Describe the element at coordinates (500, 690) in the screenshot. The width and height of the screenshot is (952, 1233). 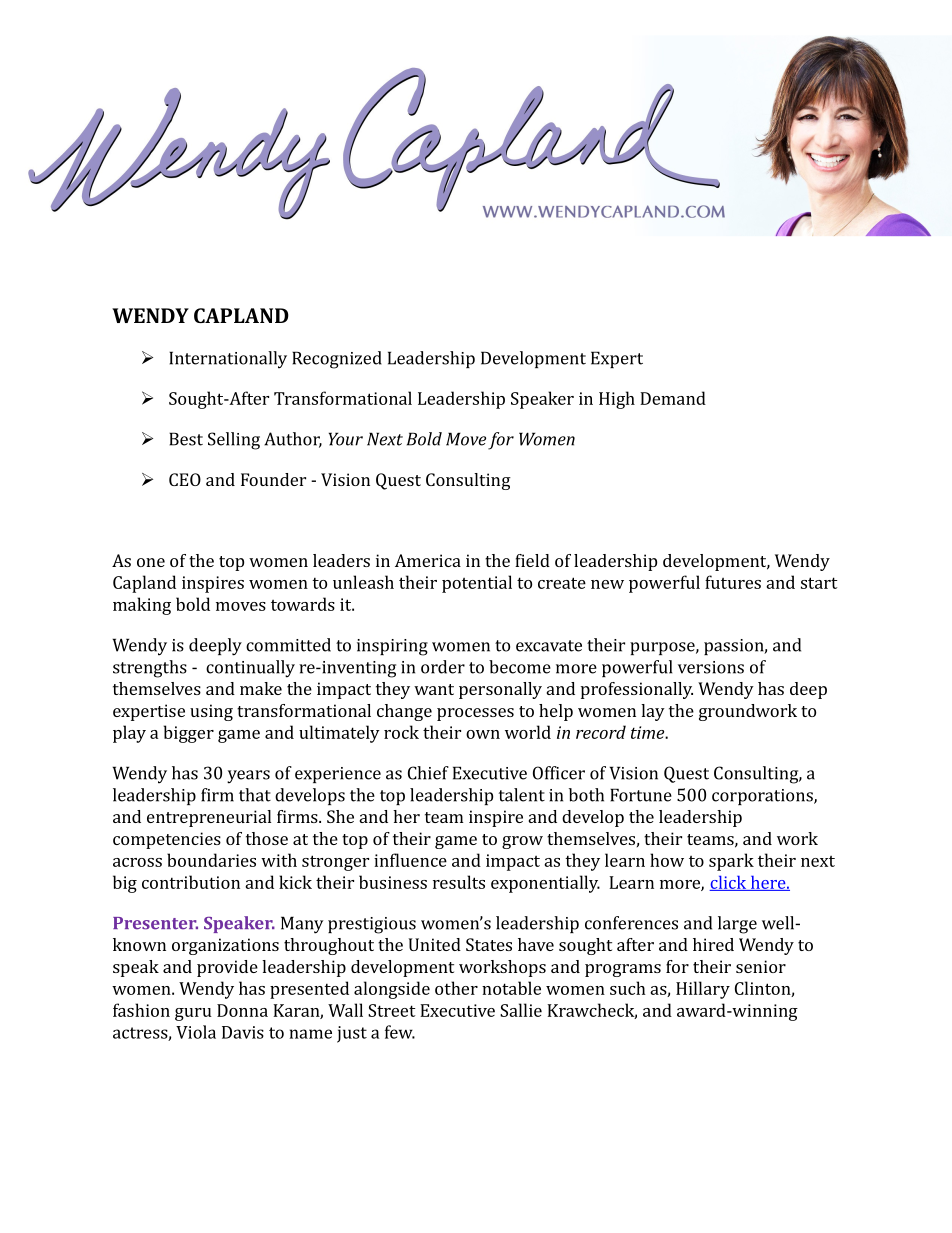
I see `personally` at that location.
